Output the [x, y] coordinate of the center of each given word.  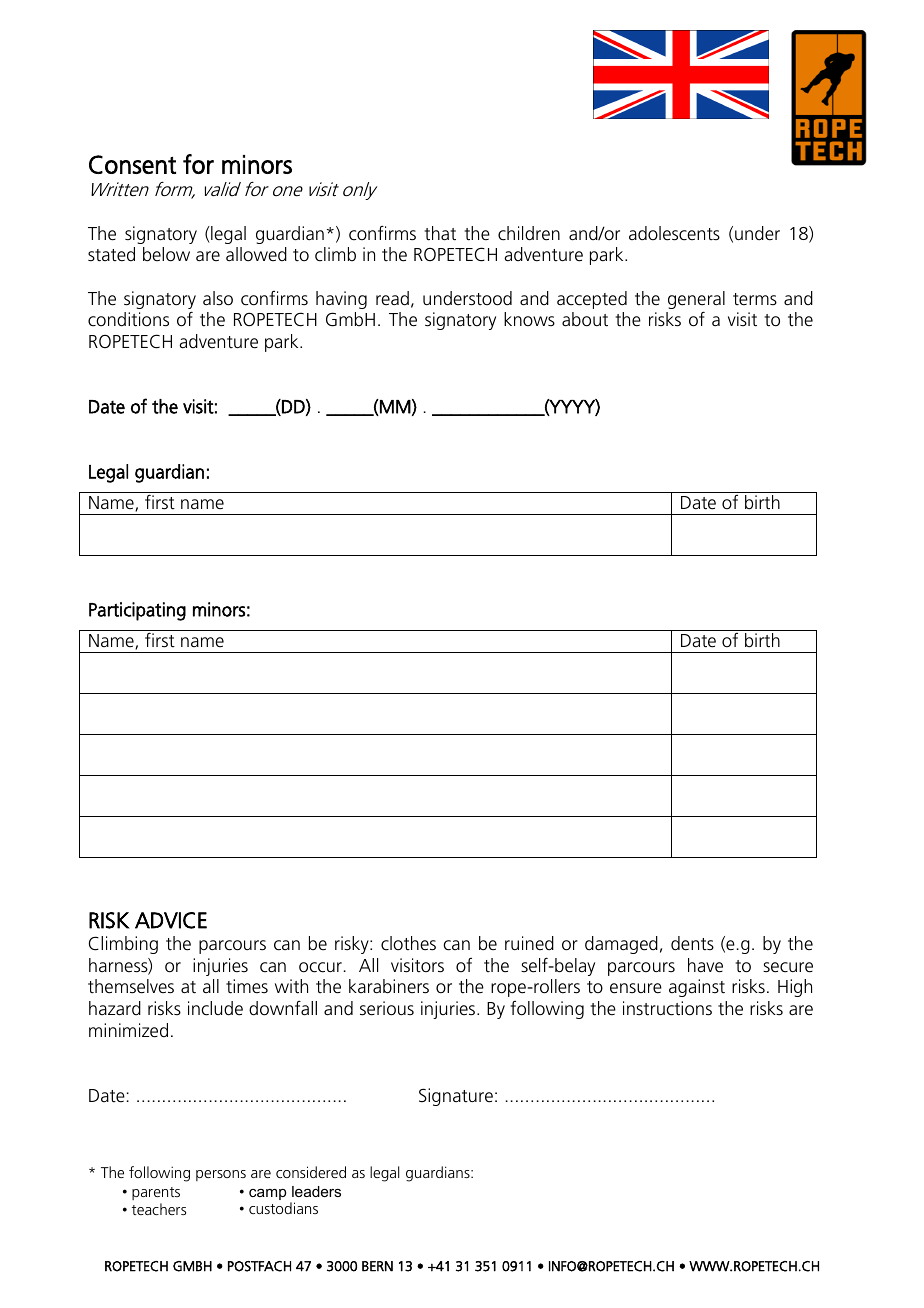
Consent [132, 164]
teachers [159, 1209]
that [440, 233]
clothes [408, 943]
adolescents [674, 233]
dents [692, 943]
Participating [137, 611]
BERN [377, 1266]
